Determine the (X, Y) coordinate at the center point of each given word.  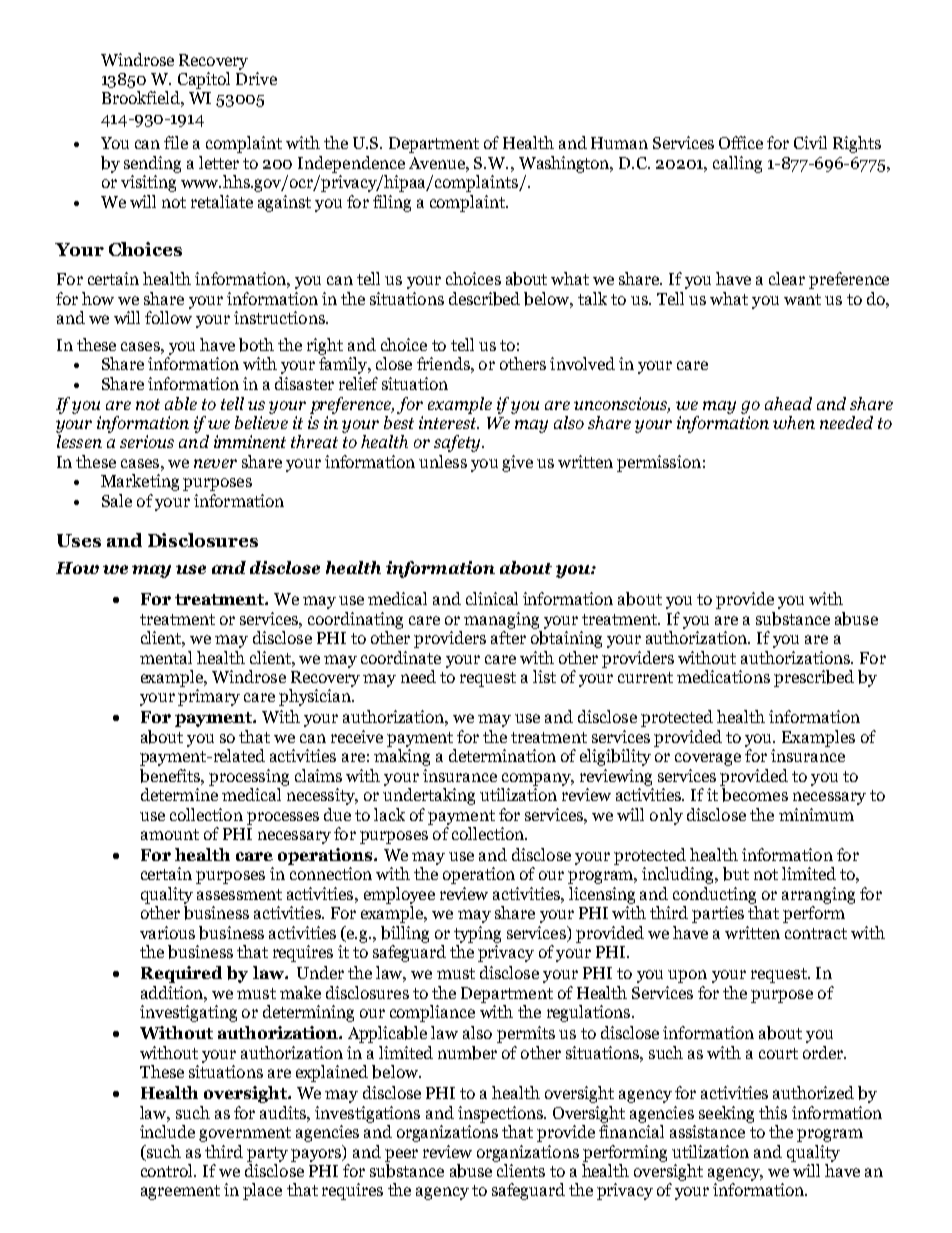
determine (179, 794)
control (168, 1170)
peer (401, 1155)
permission (659, 463)
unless (443, 461)
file (176, 142)
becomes (755, 795)
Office (741, 142)
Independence (351, 164)
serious (147, 441)
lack (389, 814)
